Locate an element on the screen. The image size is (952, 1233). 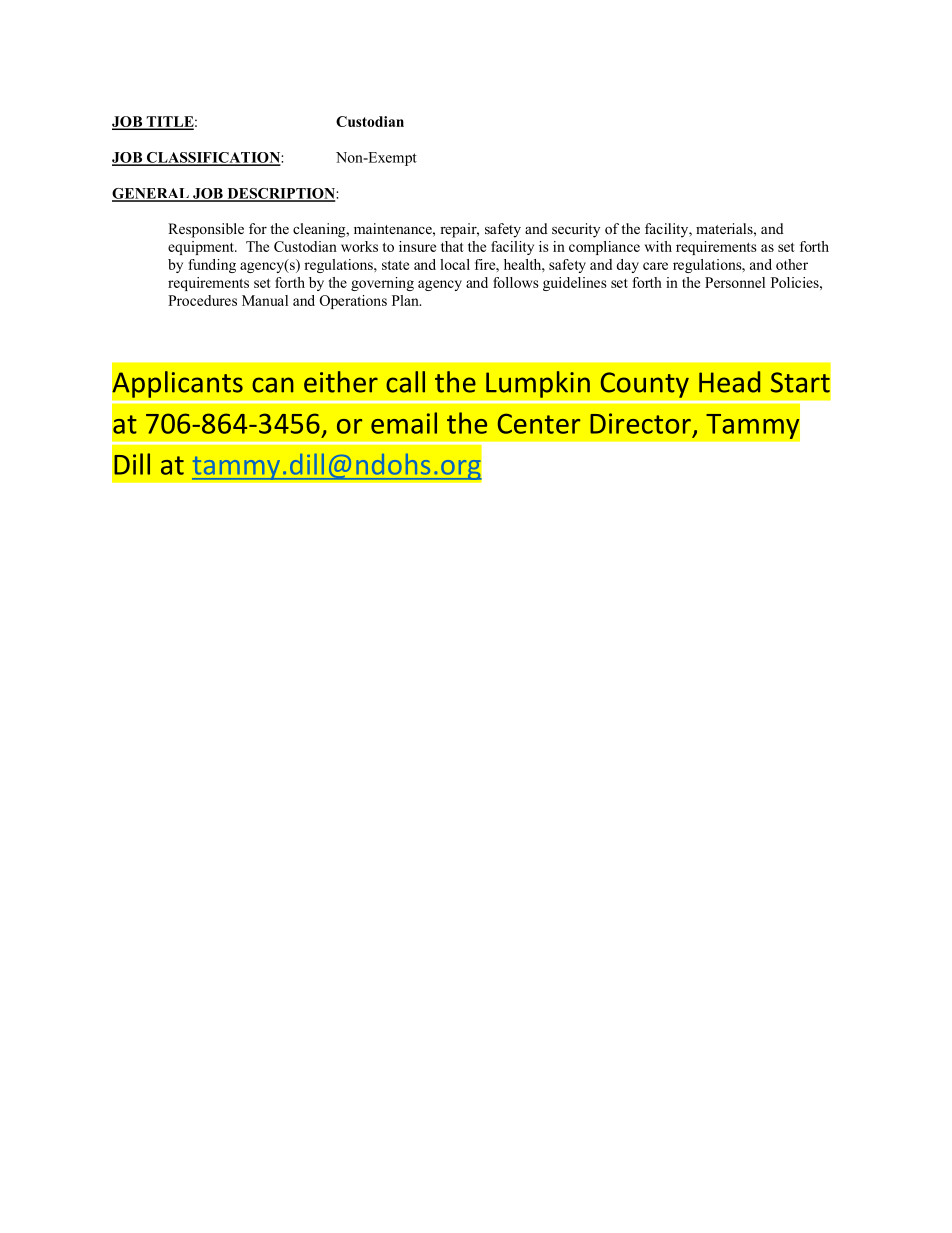
Plan is located at coordinates (406, 300).
